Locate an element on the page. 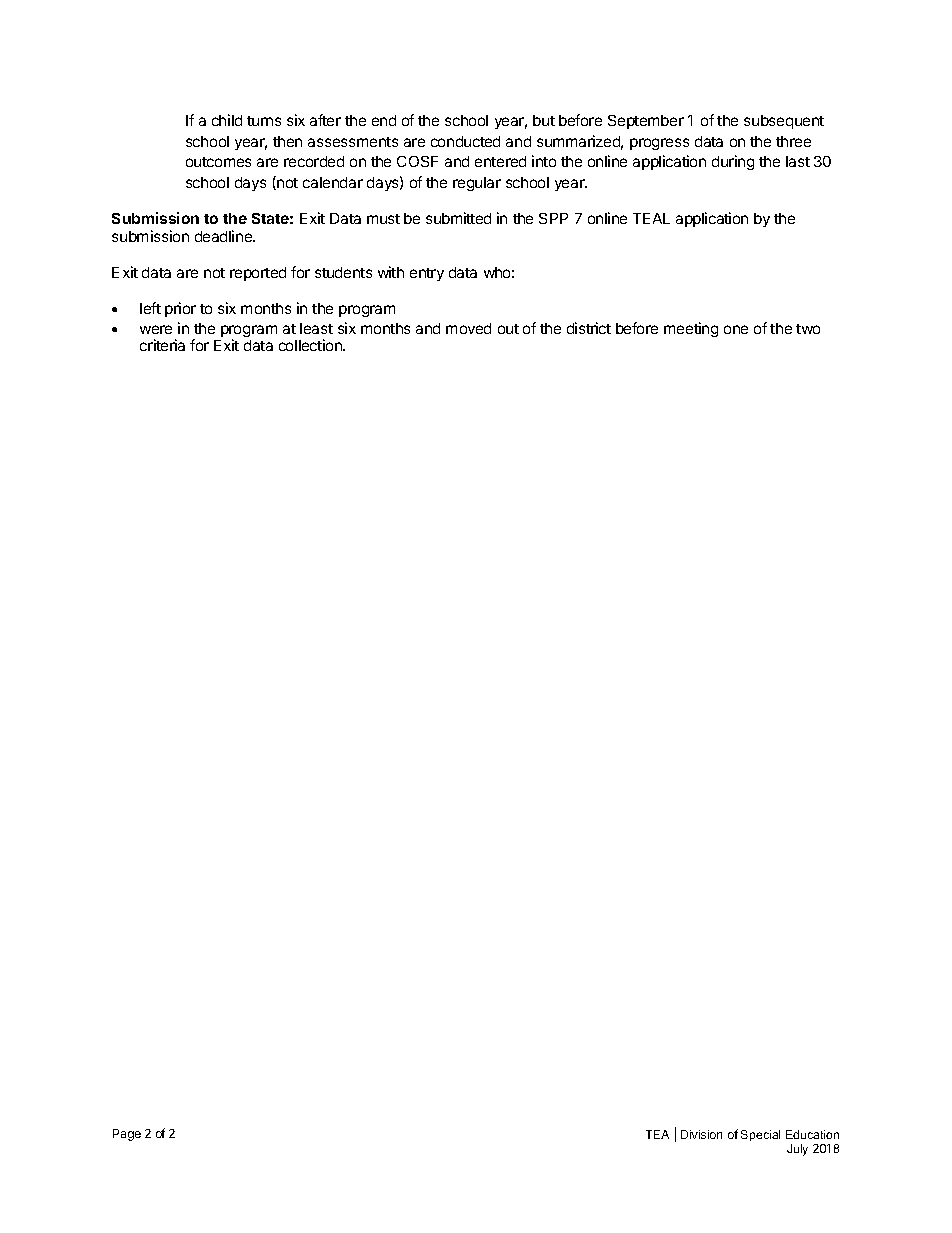  Page is located at coordinates (127, 1135).
